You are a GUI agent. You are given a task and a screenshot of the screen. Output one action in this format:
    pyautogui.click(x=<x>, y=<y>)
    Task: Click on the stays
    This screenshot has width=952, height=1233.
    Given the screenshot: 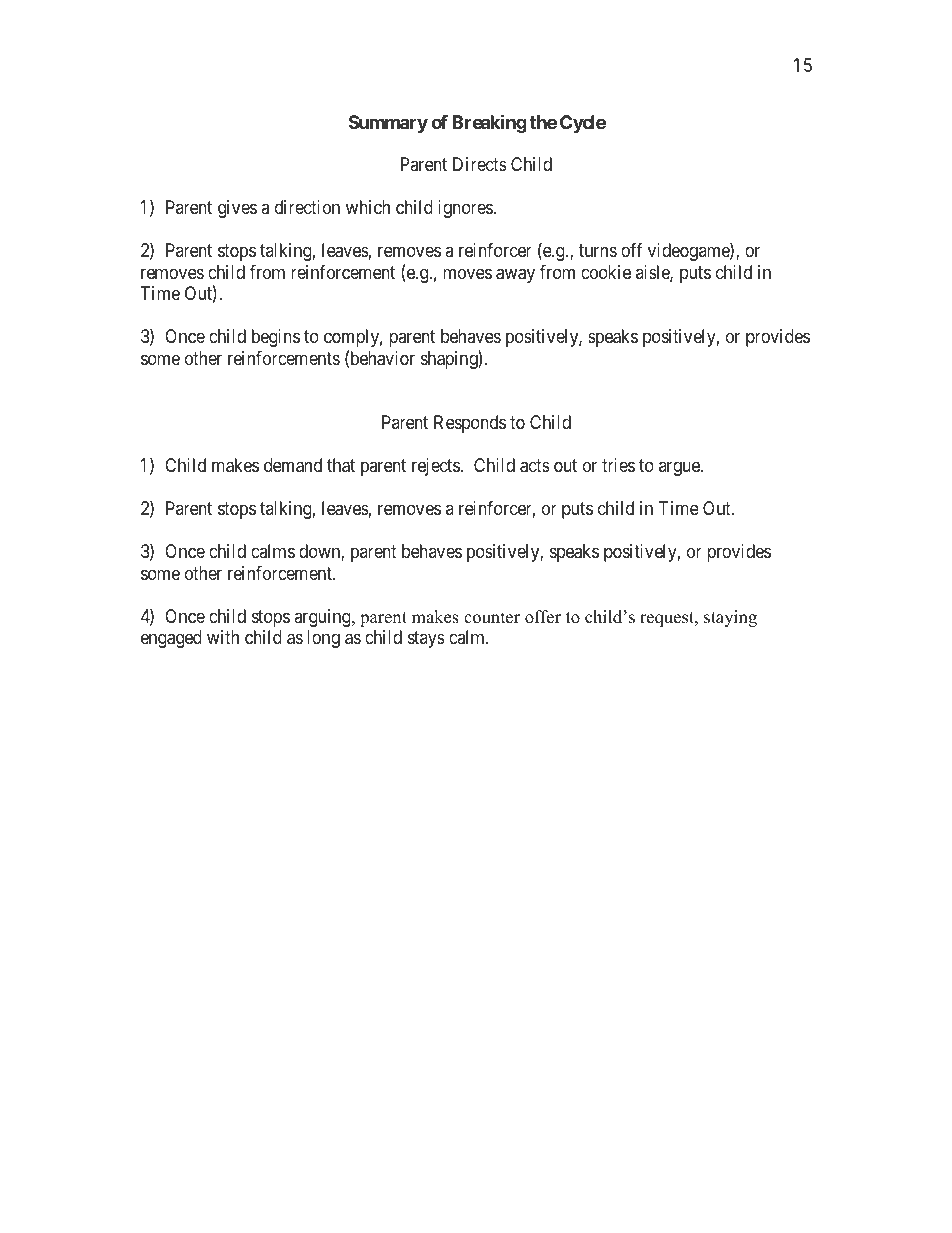 What is the action you would take?
    pyautogui.click(x=426, y=639)
